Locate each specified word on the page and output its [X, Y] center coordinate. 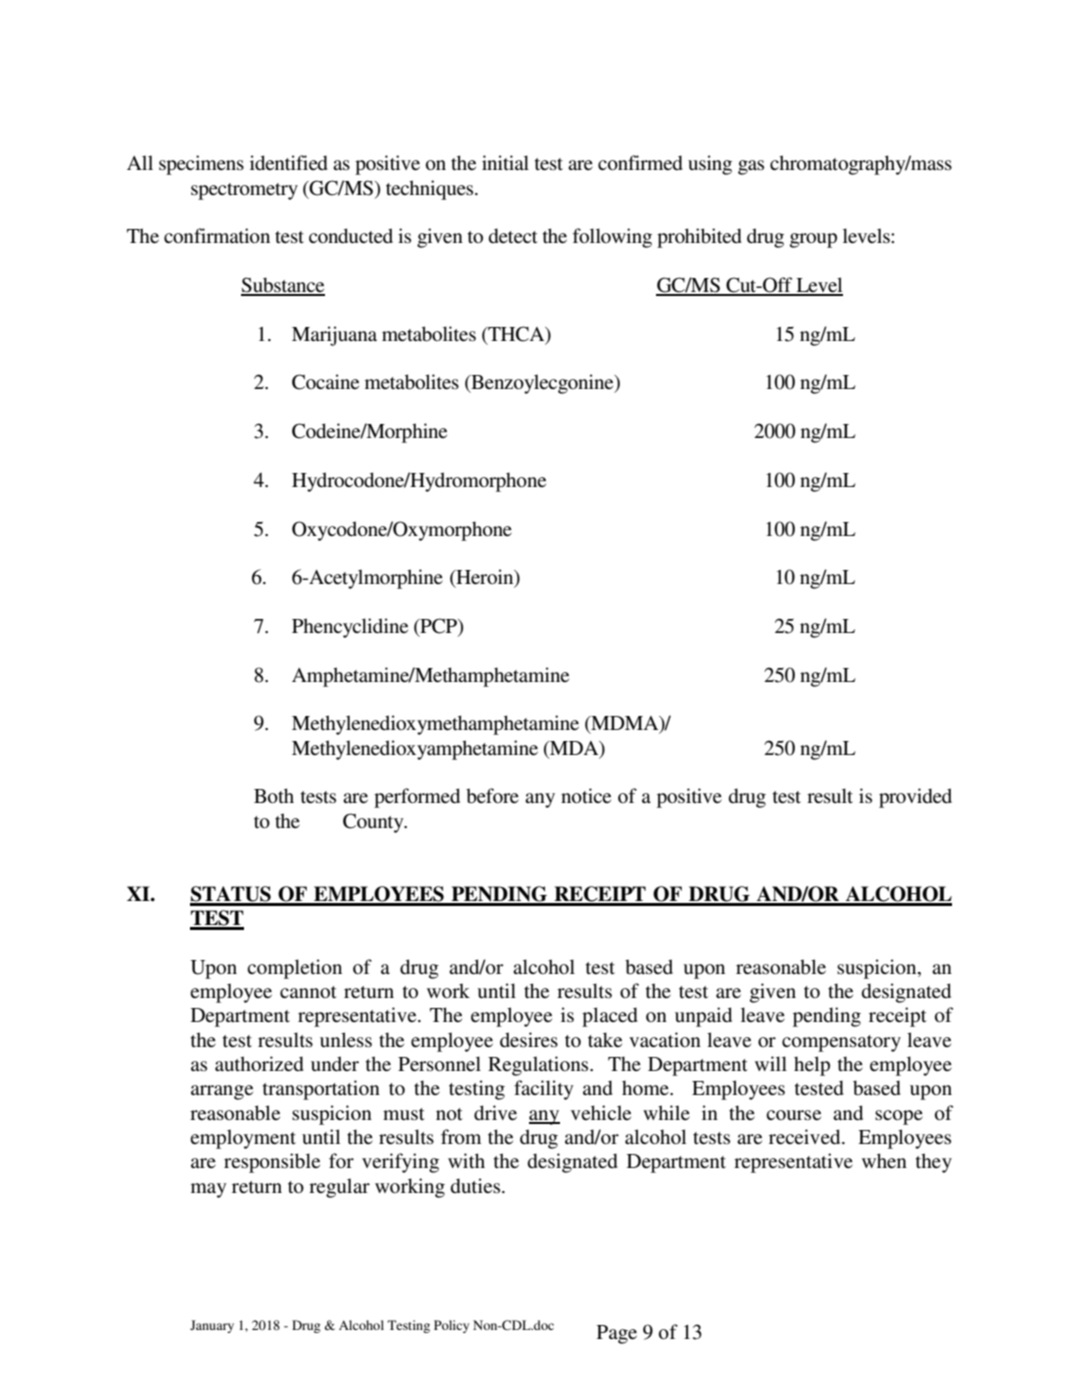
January [212, 1326]
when [884, 1161]
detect [513, 235]
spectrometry [244, 191]
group [813, 240]
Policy [451, 1326]
